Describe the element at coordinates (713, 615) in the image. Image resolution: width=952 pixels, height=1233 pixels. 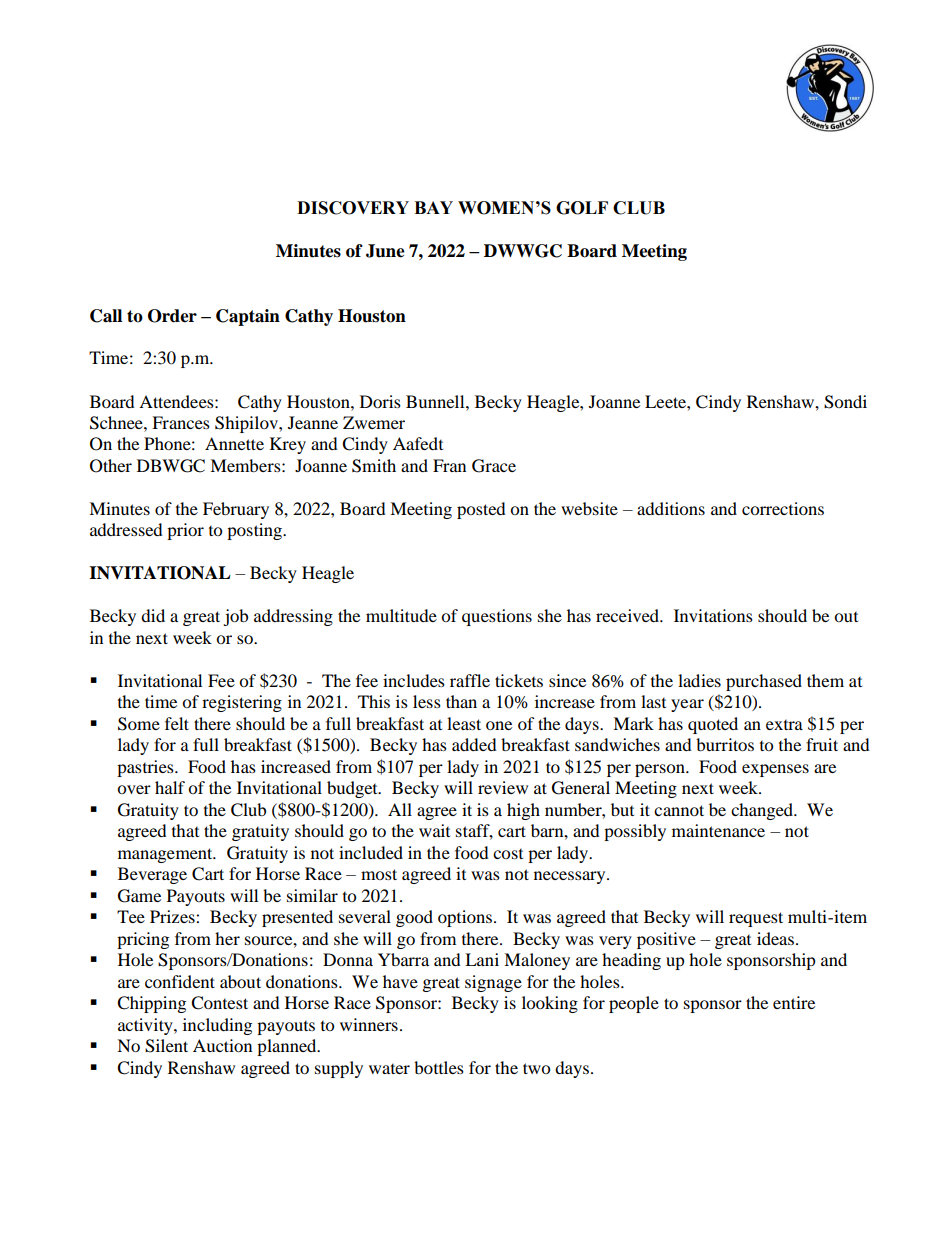
I see `Invitations` at that location.
